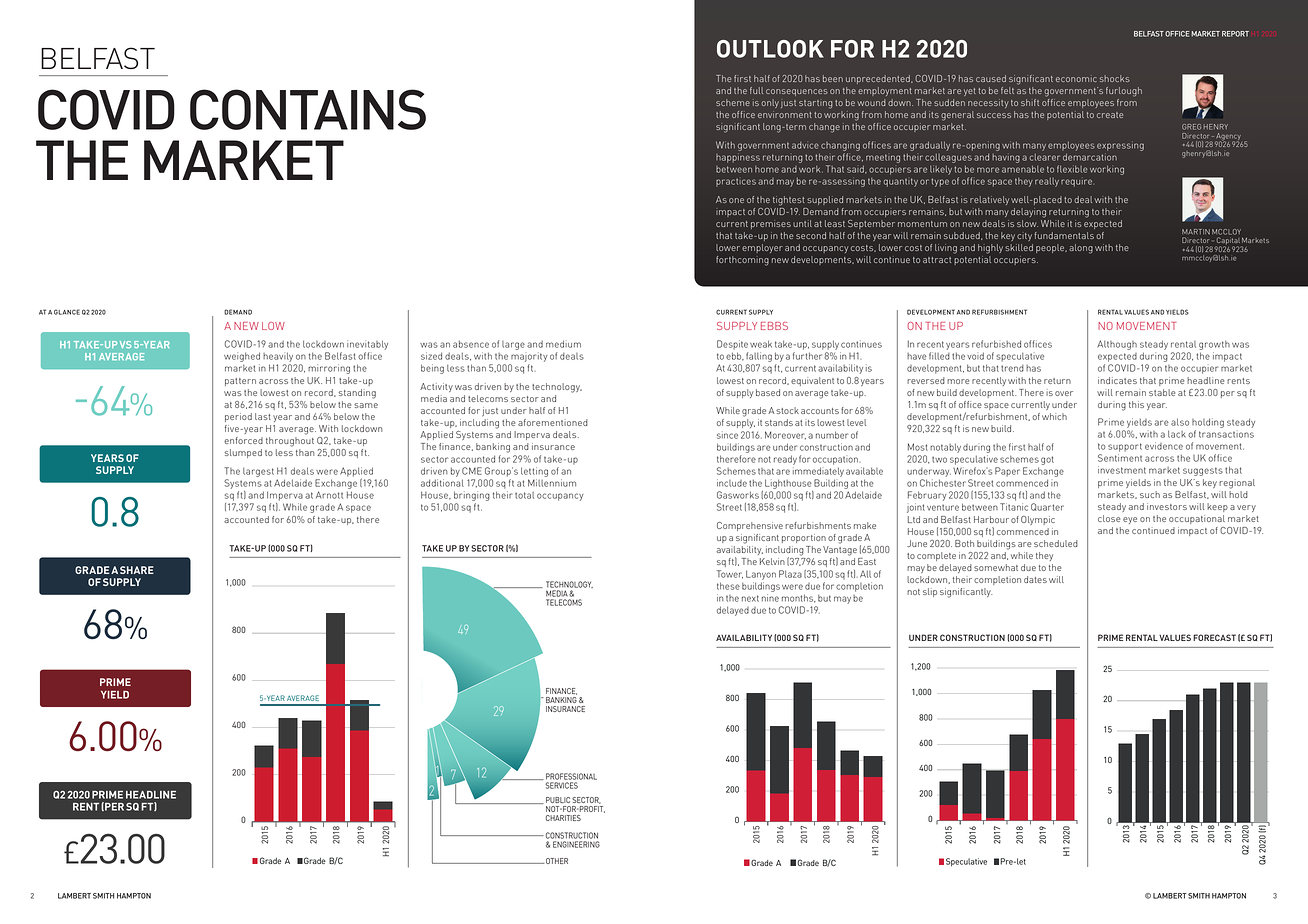 This document has height=924, width=1308. I want to click on CHARITIES, so click(563, 818).
